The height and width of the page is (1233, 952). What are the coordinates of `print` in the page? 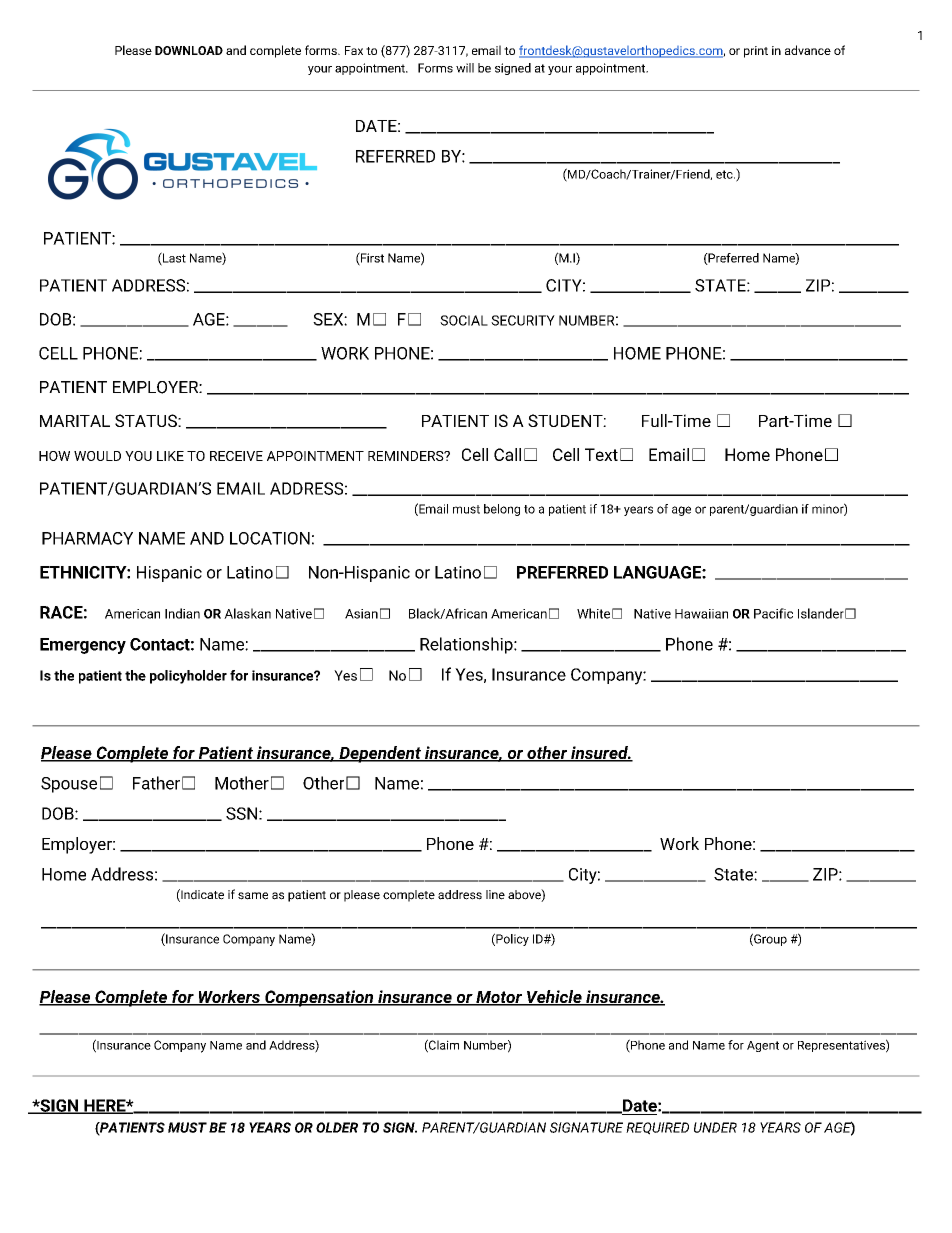 It's located at (756, 52).
